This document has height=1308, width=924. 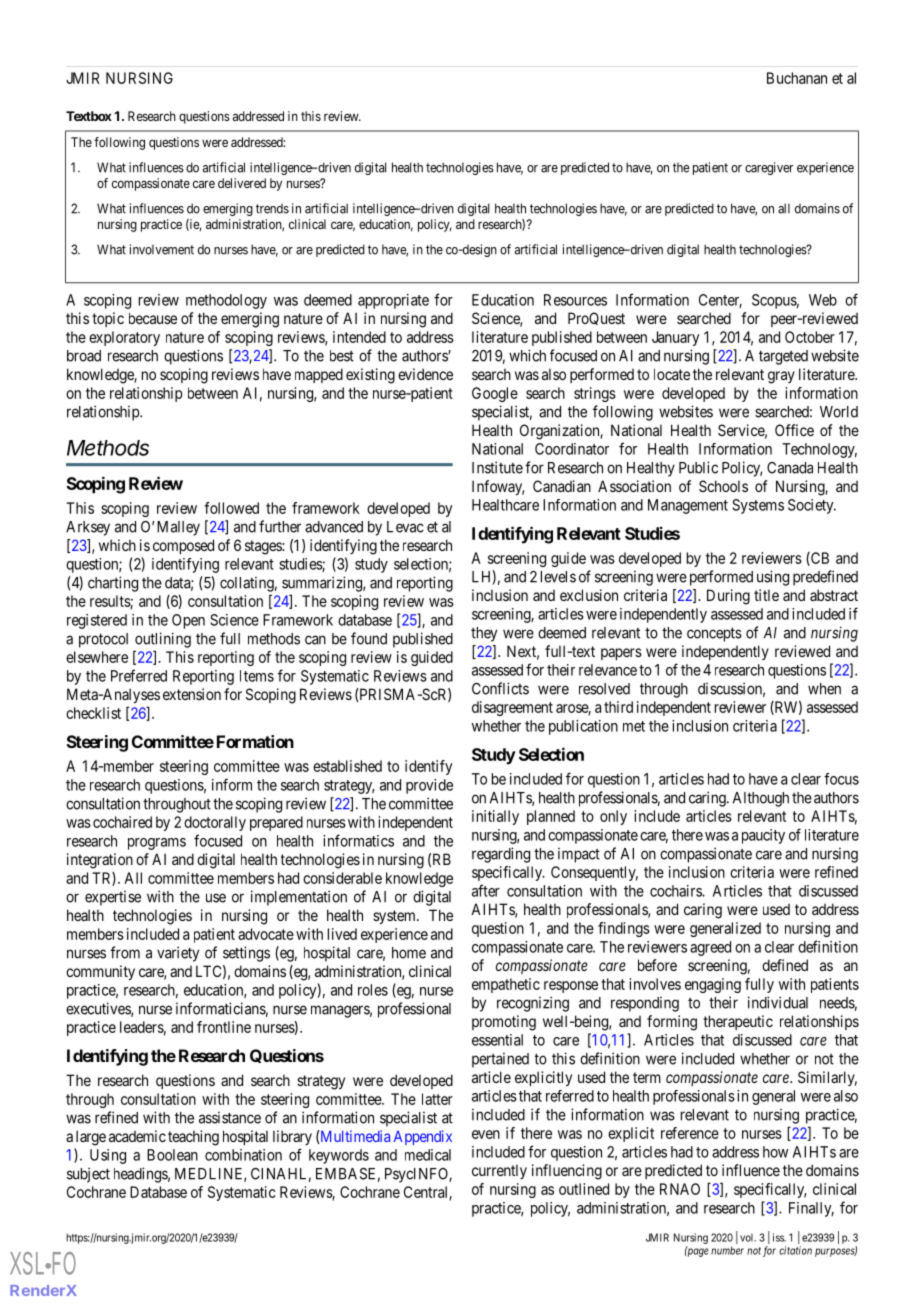 I want to click on programs, so click(x=157, y=844).
